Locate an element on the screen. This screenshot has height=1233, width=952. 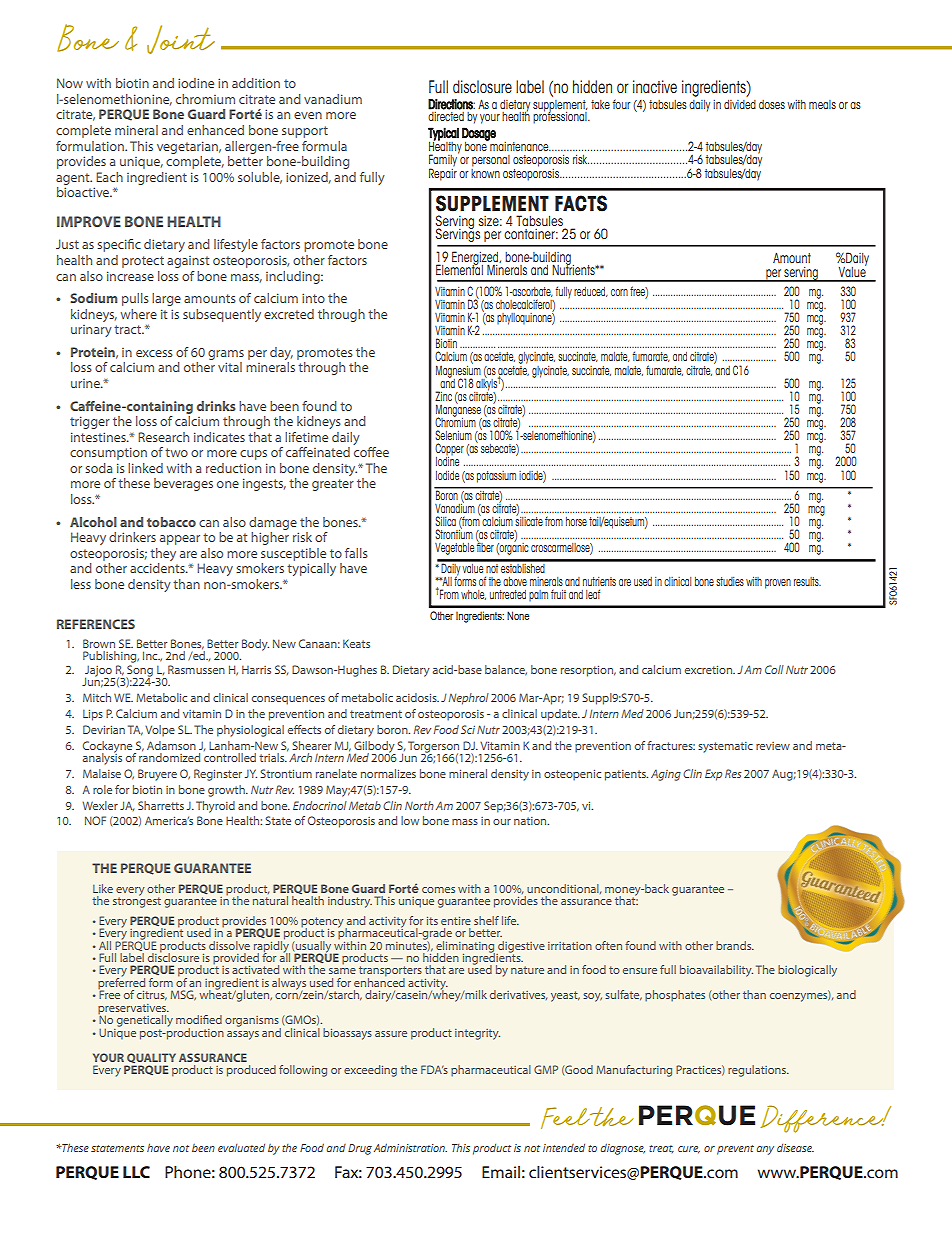
Joint is located at coordinates (181, 39).
